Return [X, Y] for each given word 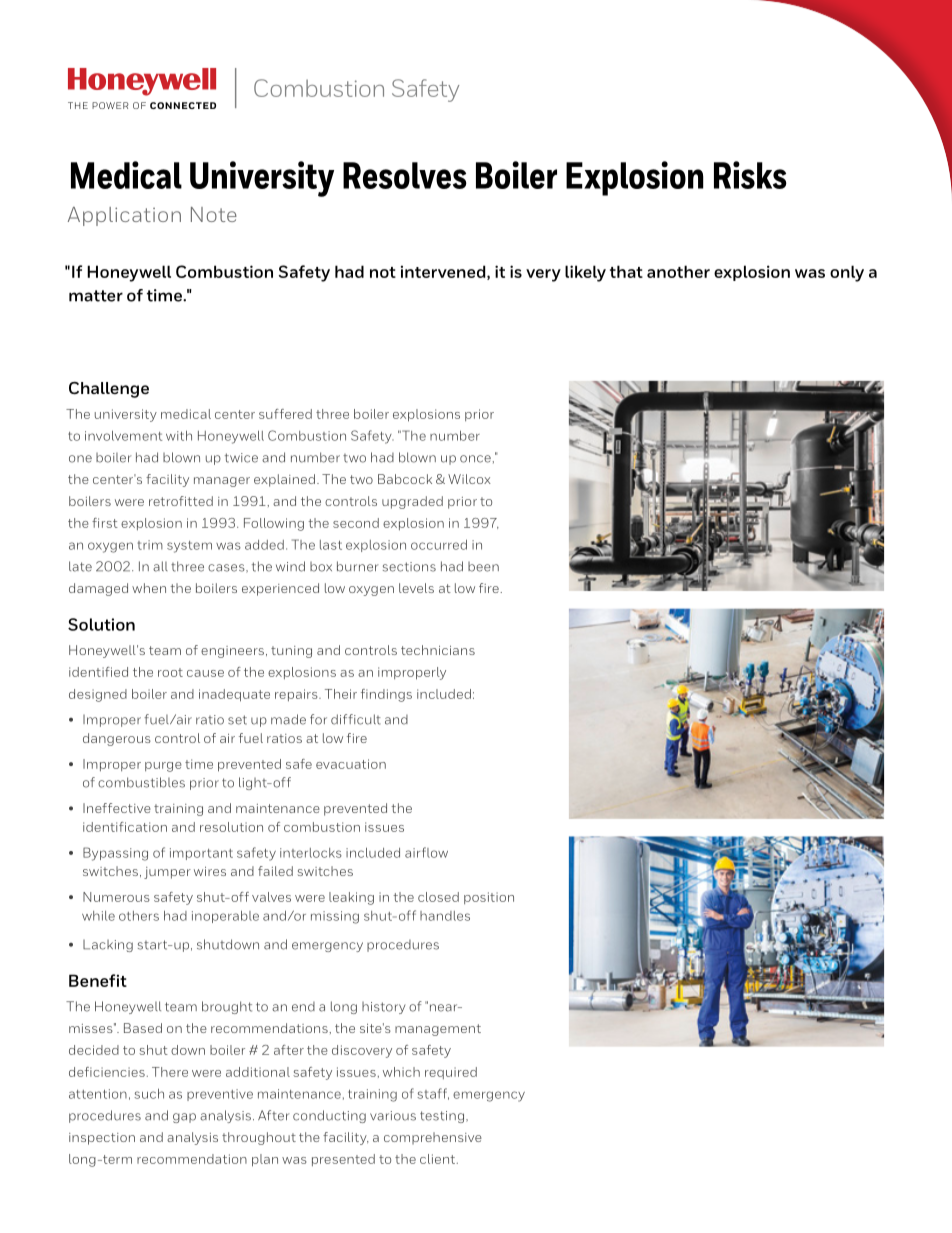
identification [125, 827]
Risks [750, 175]
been [483, 567]
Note [214, 214]
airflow [426, 852]
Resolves [405, 175]
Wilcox [469, 479]
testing [442, 1117]
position [489, 898]
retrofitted [181, 501]
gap [184, 1118]
